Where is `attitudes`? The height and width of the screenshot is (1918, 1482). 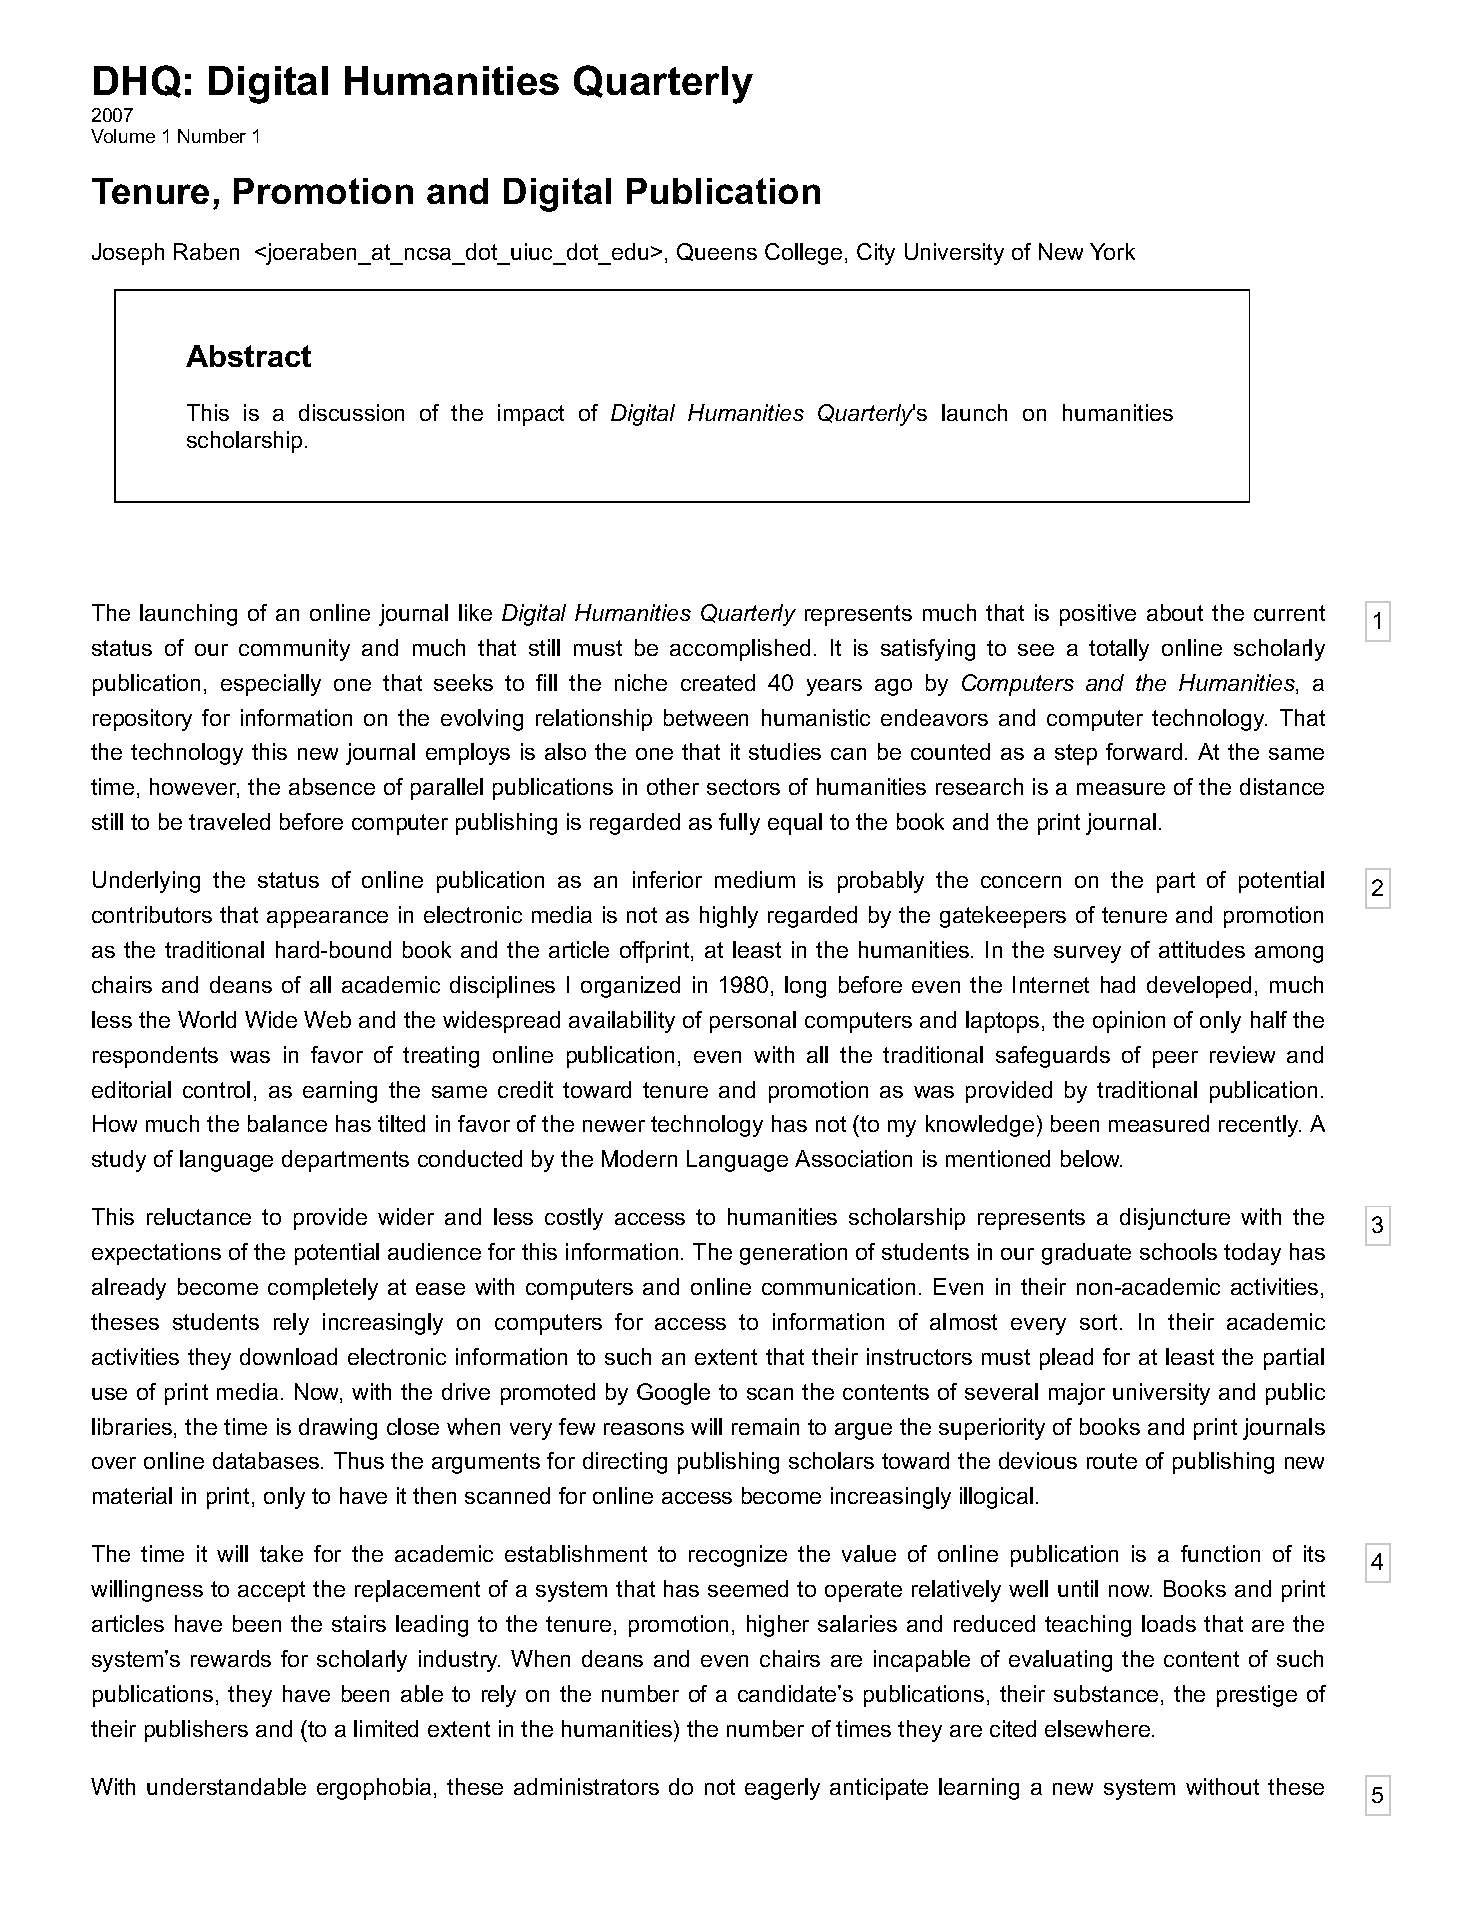
attitudes is located at coordinates (1202, 949).
